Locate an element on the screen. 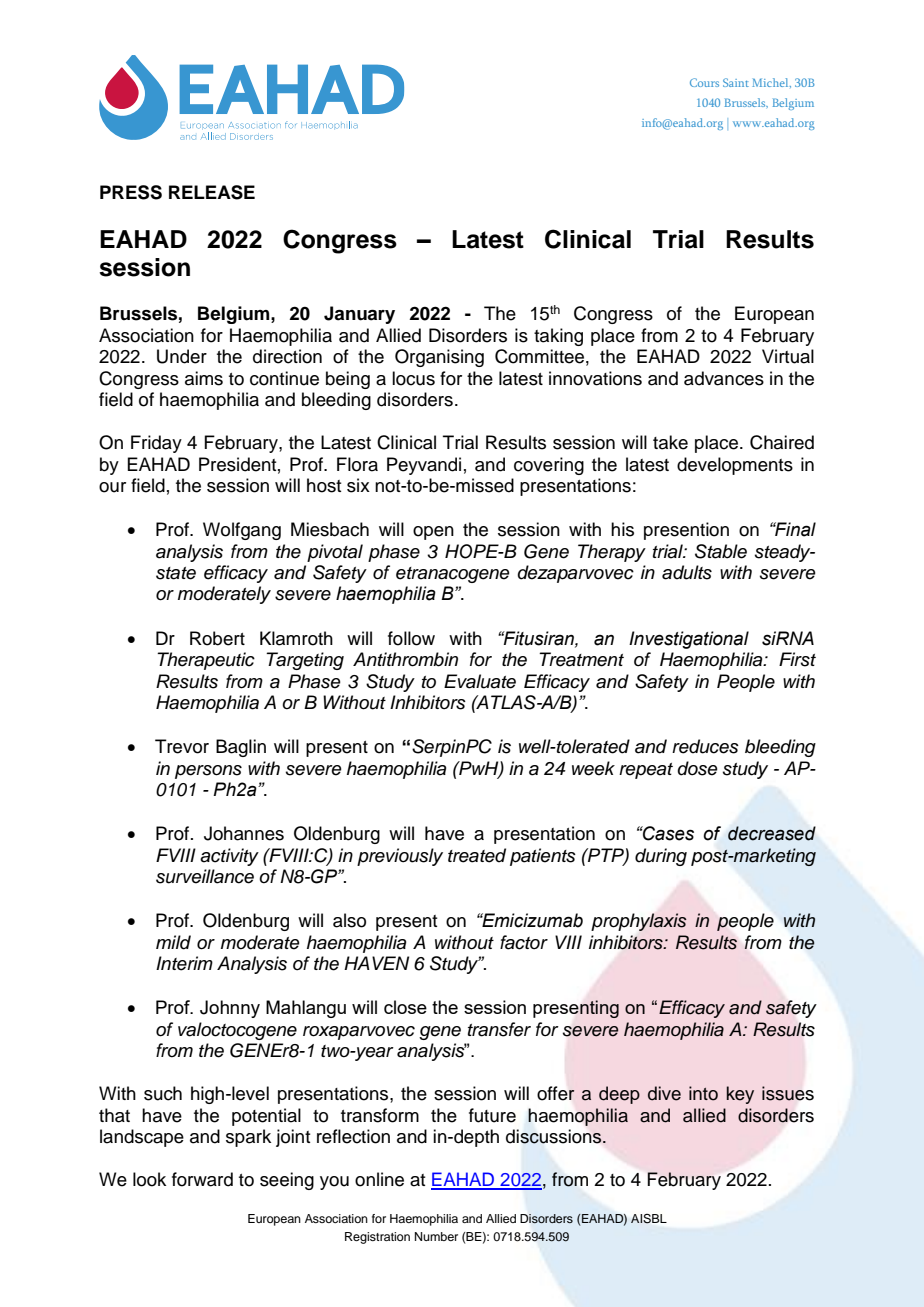  Friday is located at coordinates (156, 444).
